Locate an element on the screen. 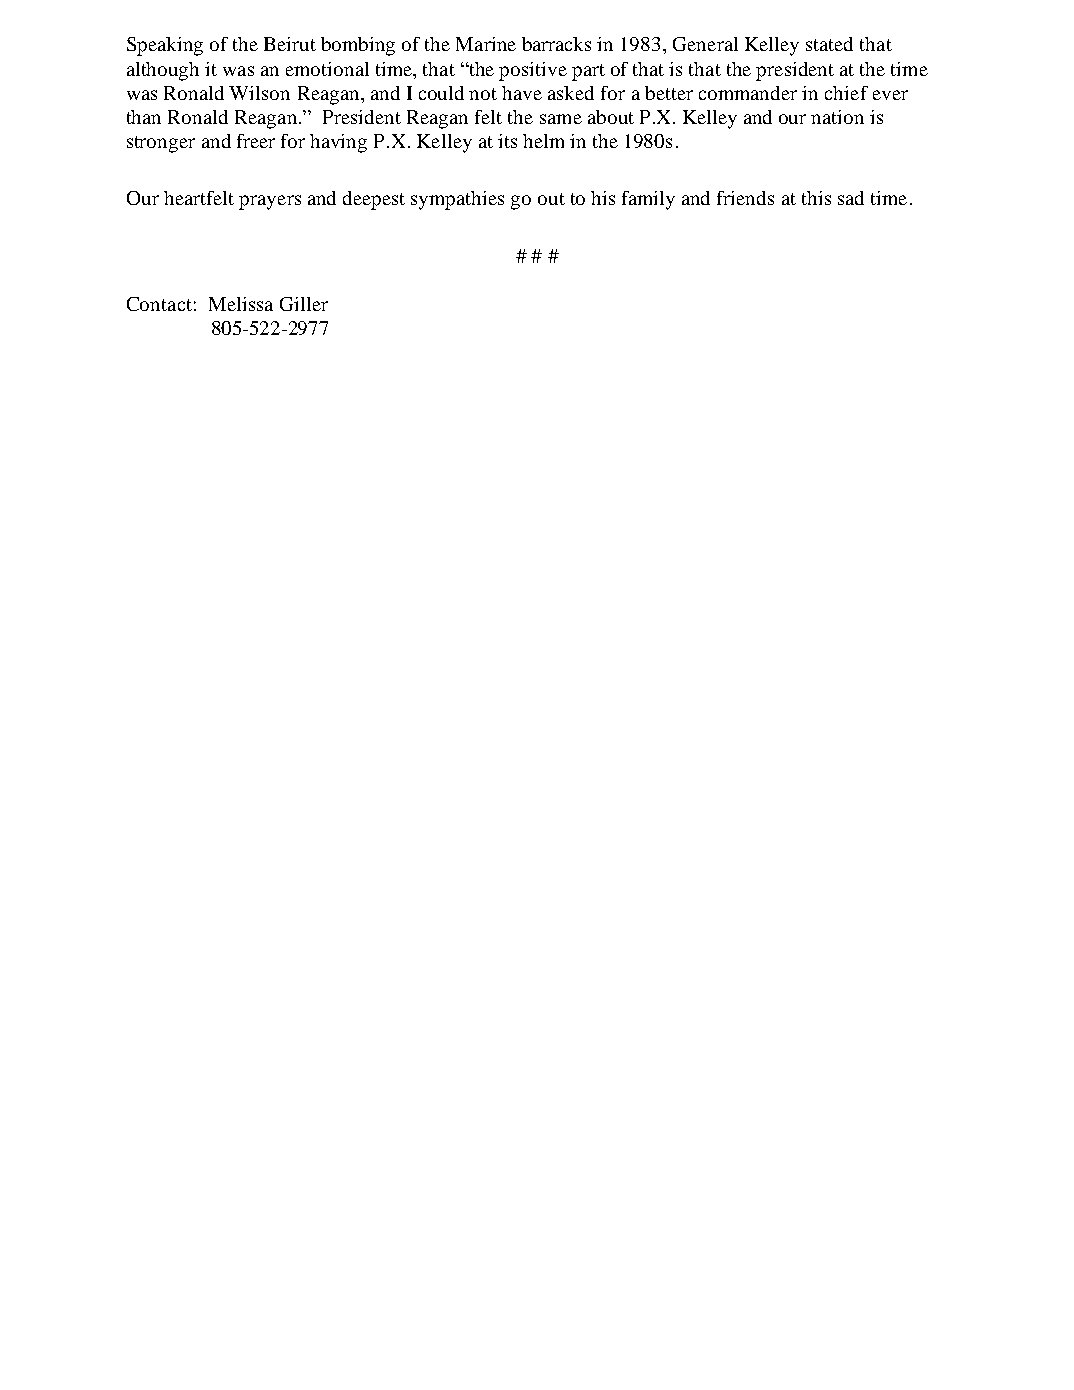 The image size is (1074, 1390). prayers is located at coordinates (270, 202).
